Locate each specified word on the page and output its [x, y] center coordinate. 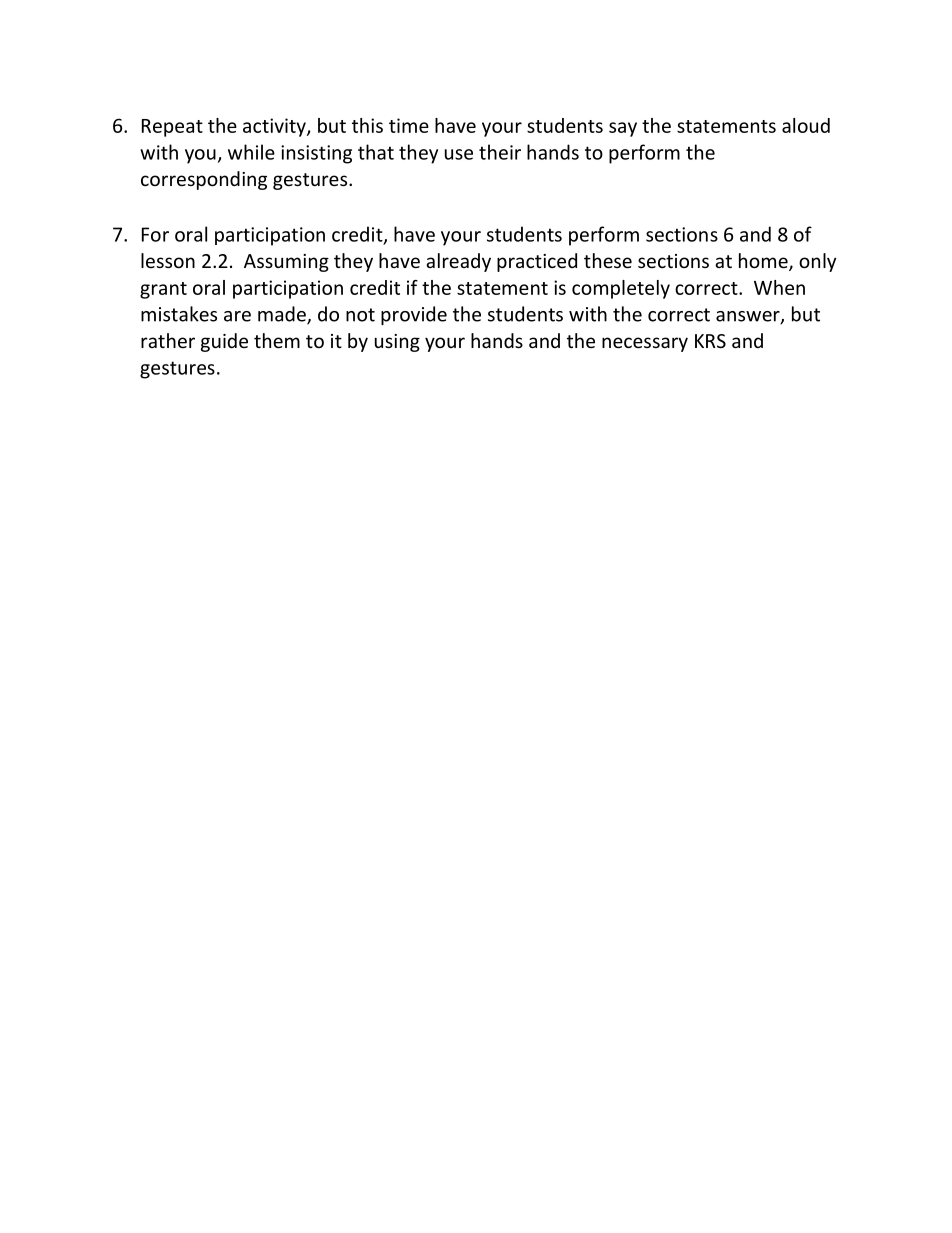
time [409, 125]
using [397, 343]
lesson [168, 260]
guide [224, 342]
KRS [710, 341]
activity [275, 127]
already [458, 262]
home [764, 262]
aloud [806, 125]
